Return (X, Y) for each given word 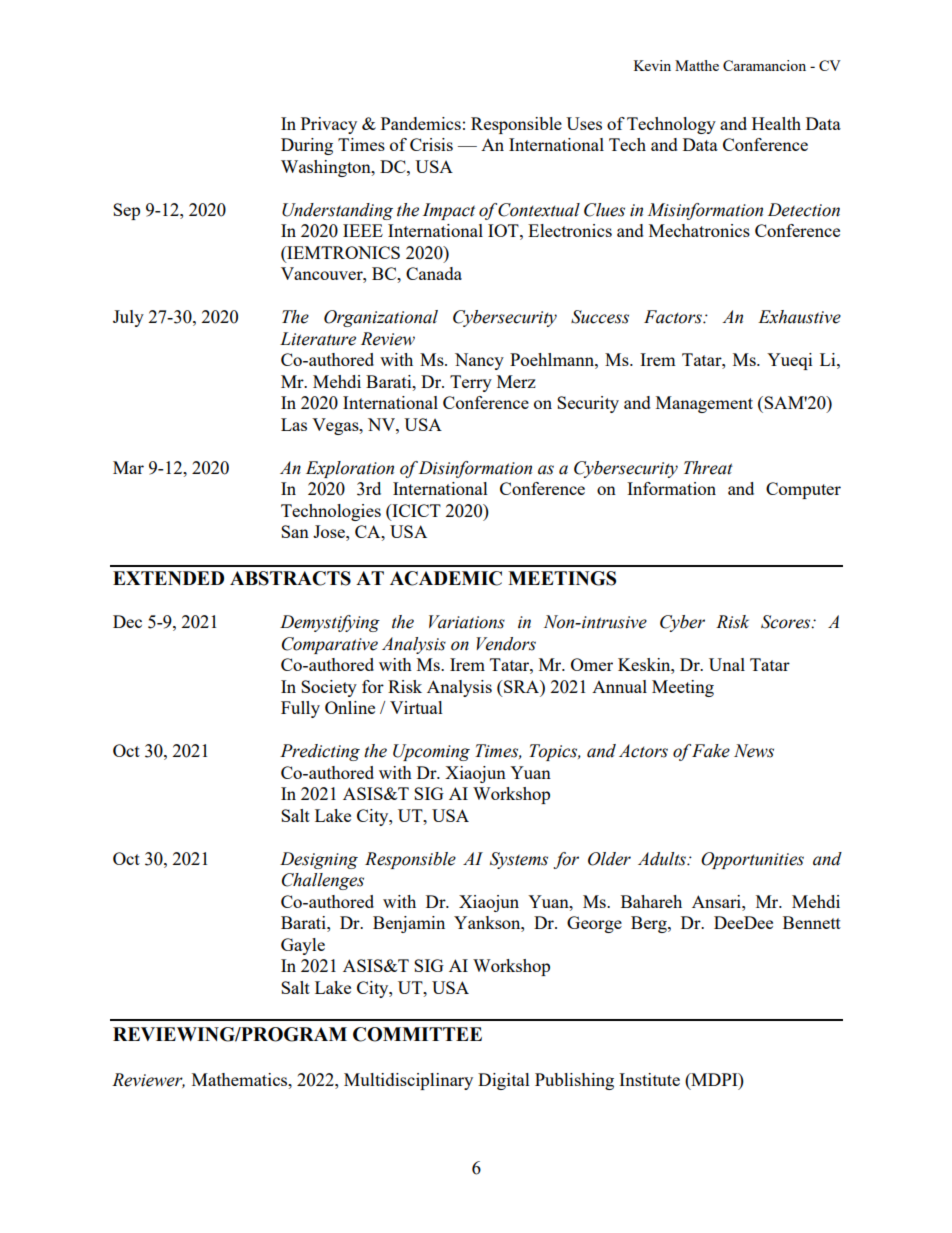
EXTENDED (168, 578)
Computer (803, 490)
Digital (504, 1081)
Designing (319, 860)
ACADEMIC (446, 578)
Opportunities (752, 860)
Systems (519, 860)
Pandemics (421, 123)
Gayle (303, 946)
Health (776, 123)
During (307, 146)
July (128, 318)
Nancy (479, 361)
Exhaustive (799, 317)
